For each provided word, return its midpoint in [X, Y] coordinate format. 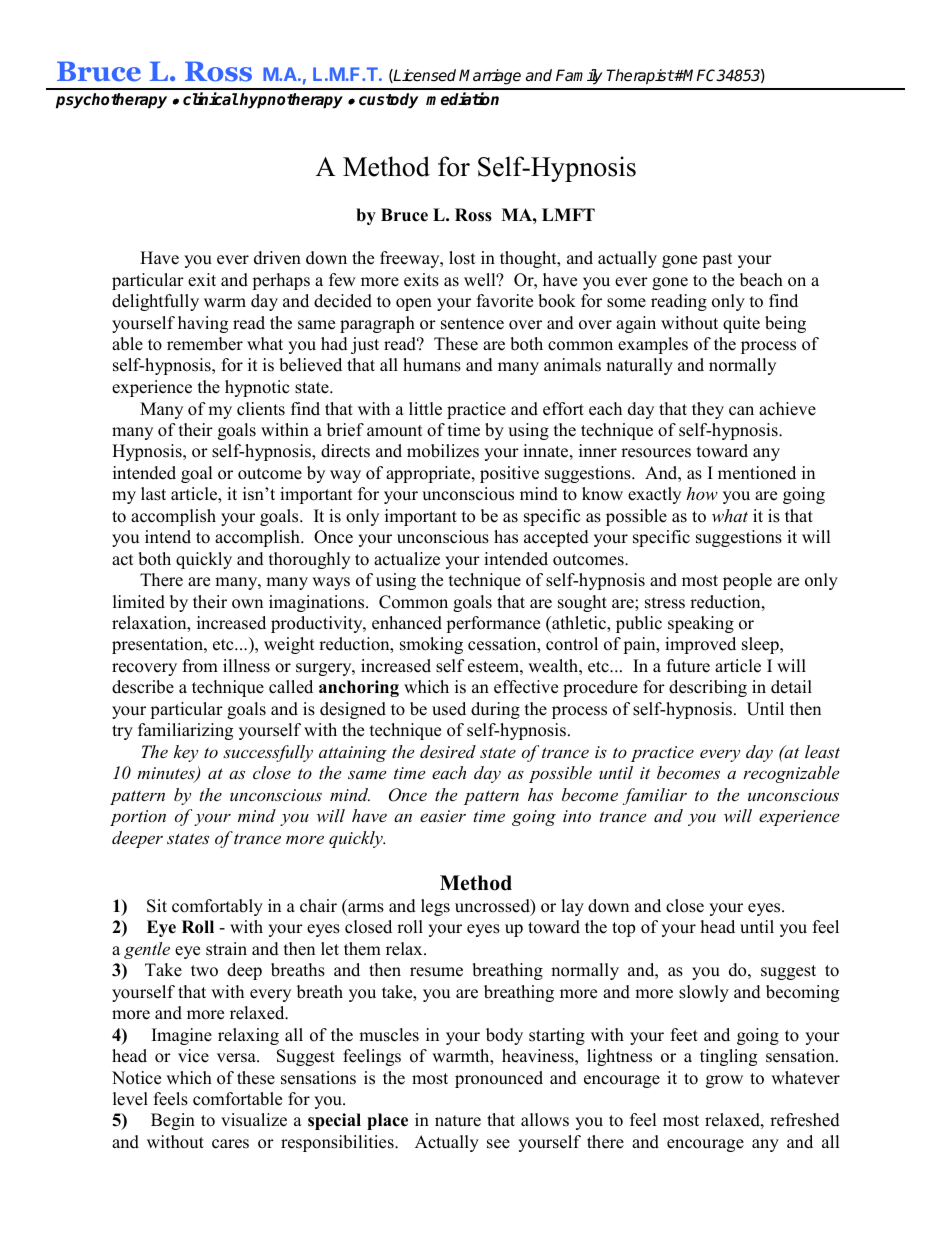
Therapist [640, 77]
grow [724, 1081]
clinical [210, 99]
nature [458, 1121]
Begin [173, 1121]
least [822, 751]
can [741, 411]
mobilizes [443, 451]
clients [261, 409]
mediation [462, 99]
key [186, 753]
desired [448, 751]
